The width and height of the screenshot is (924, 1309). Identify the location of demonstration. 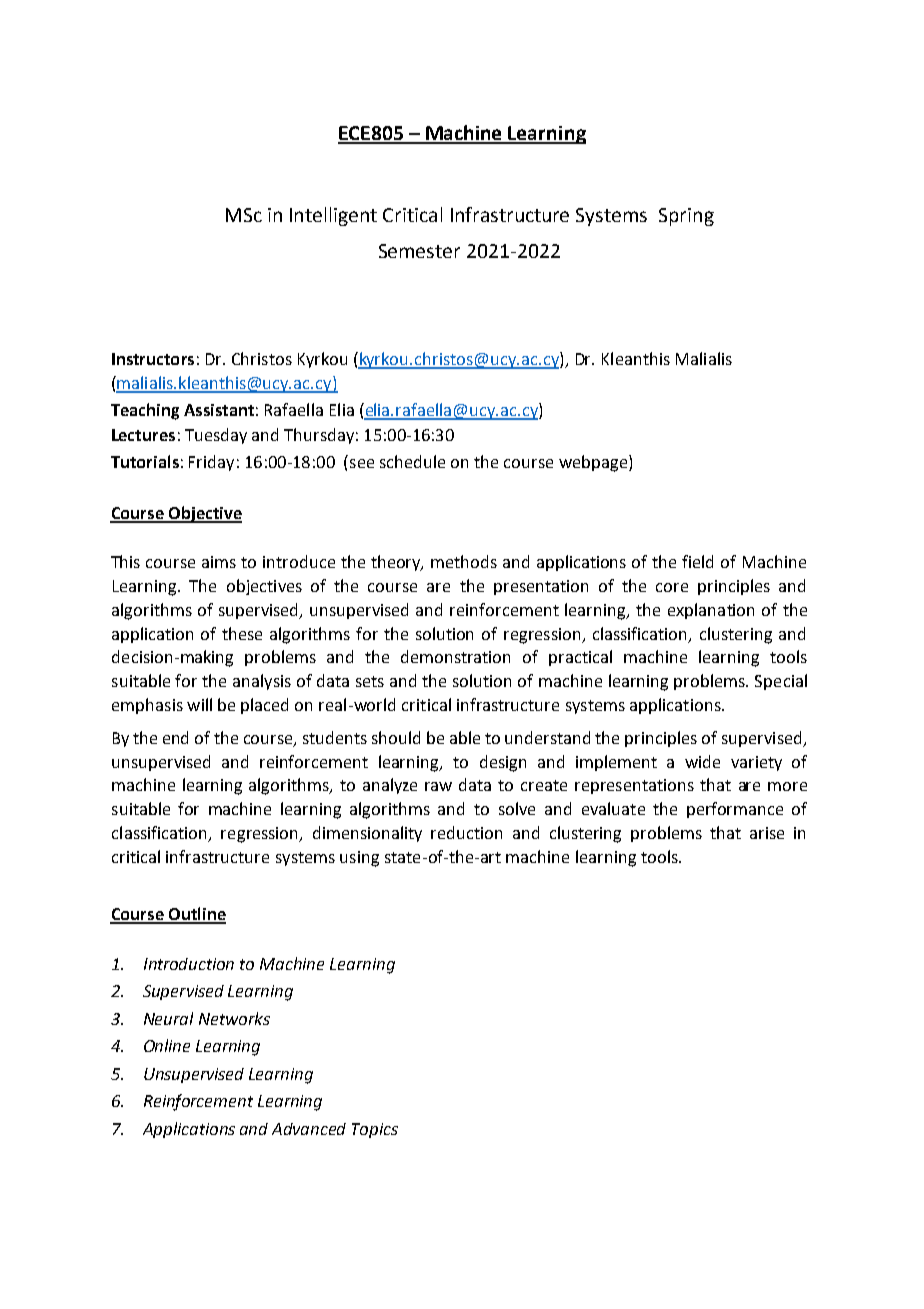
(455, 656).
